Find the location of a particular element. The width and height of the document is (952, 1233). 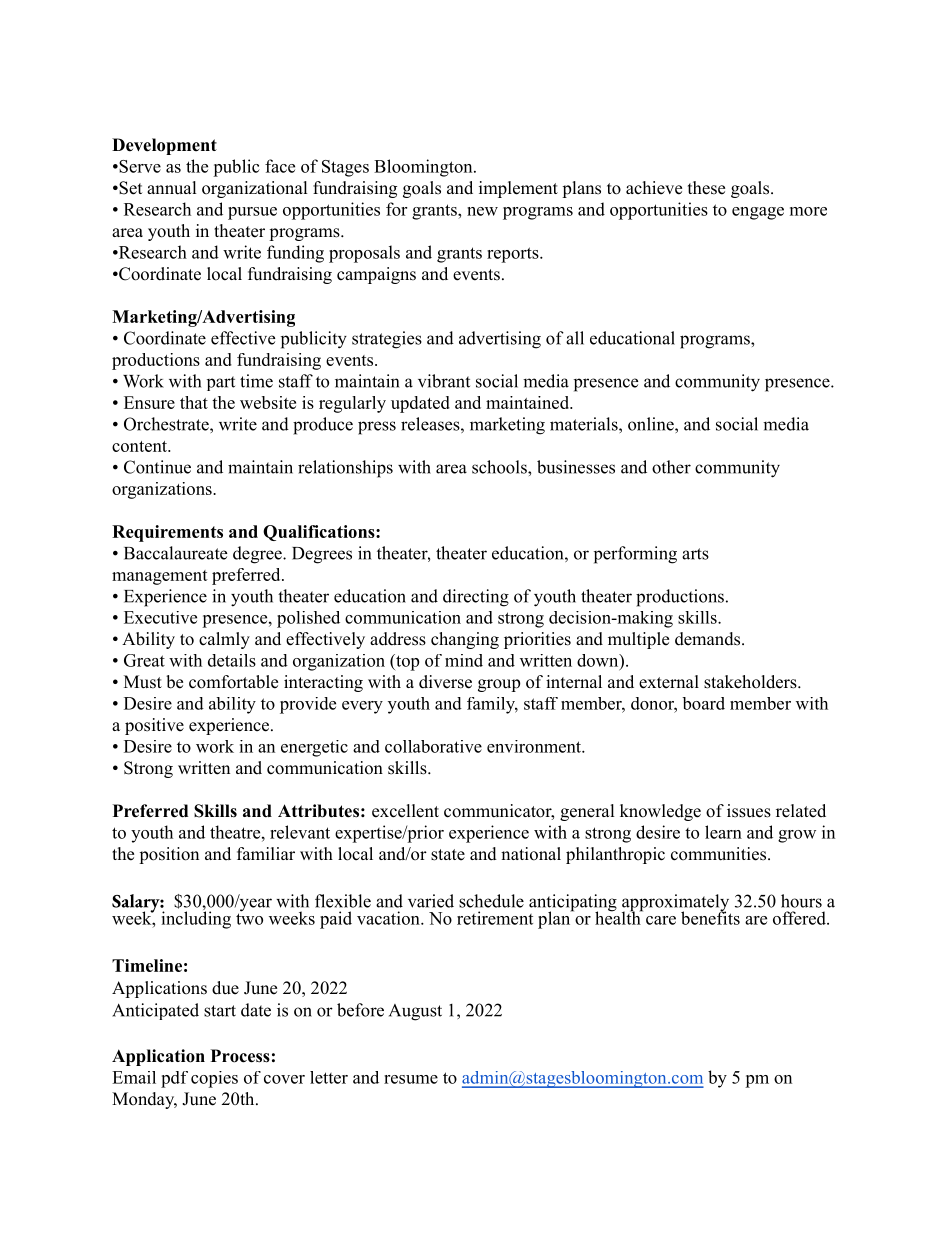

changing is located at coordinates (465, 640).
